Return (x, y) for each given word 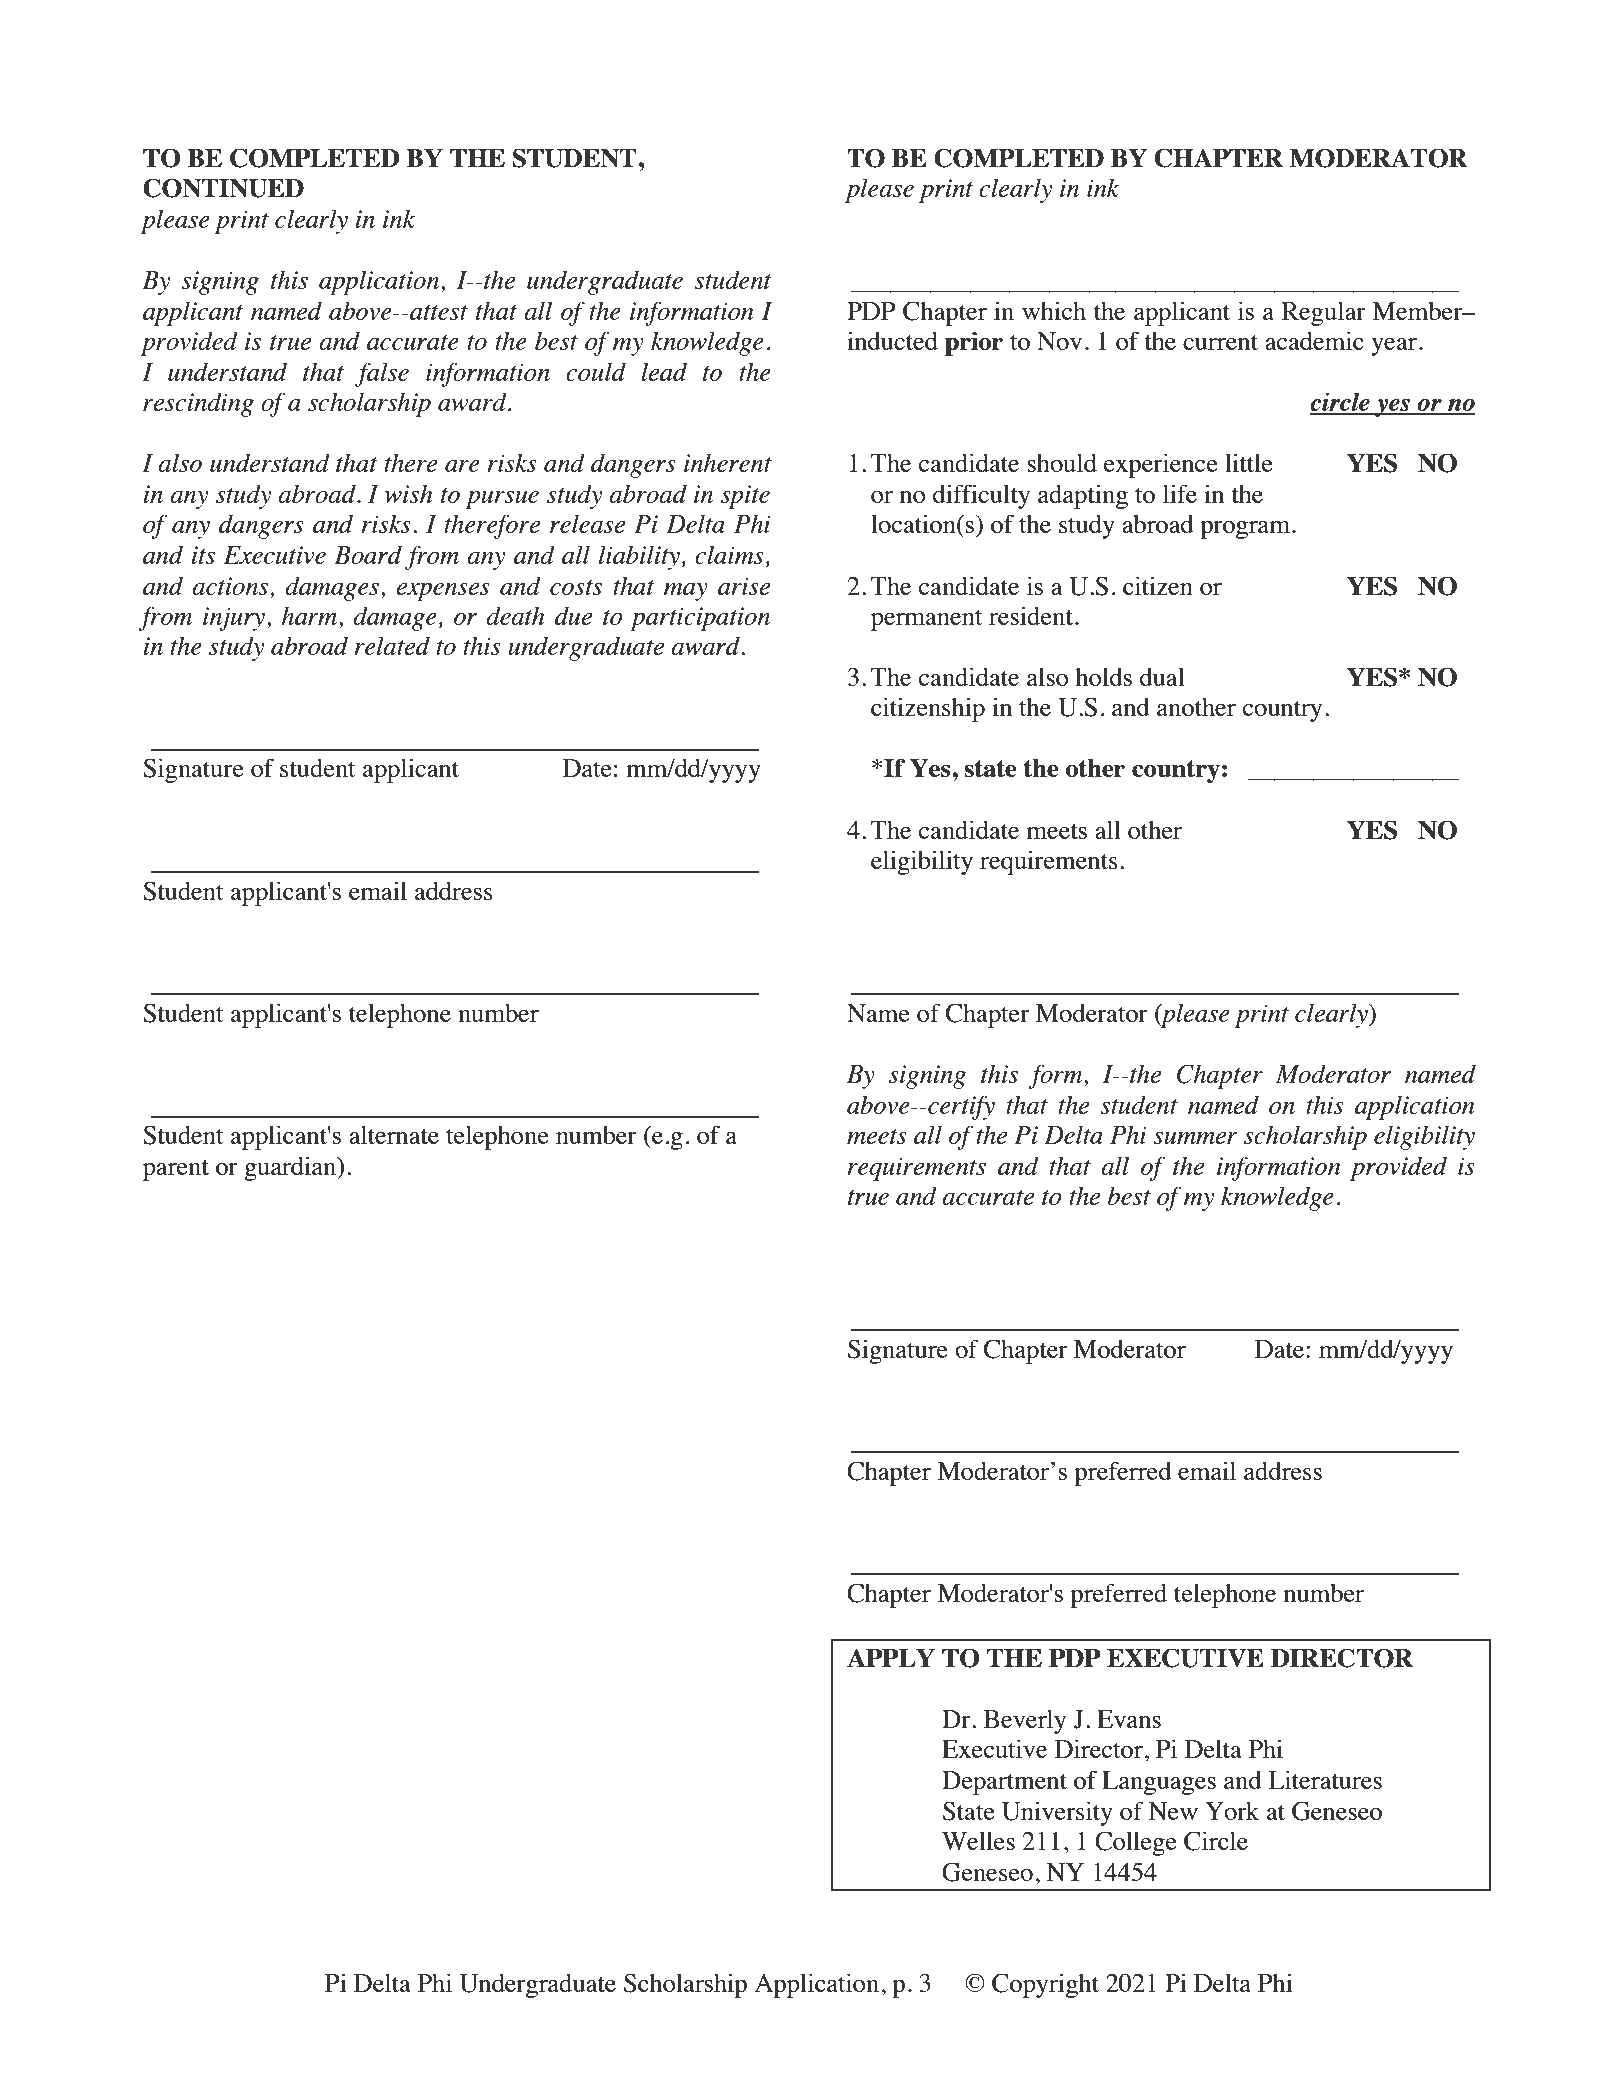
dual (1162, 677)
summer (1195, 1138)
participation (700, 619)
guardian (291, 1168)
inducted (892, 340)
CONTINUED (223, 188)
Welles (978, 1841)
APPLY (891, 1657)
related (392, 646)
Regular (1323, 314)
